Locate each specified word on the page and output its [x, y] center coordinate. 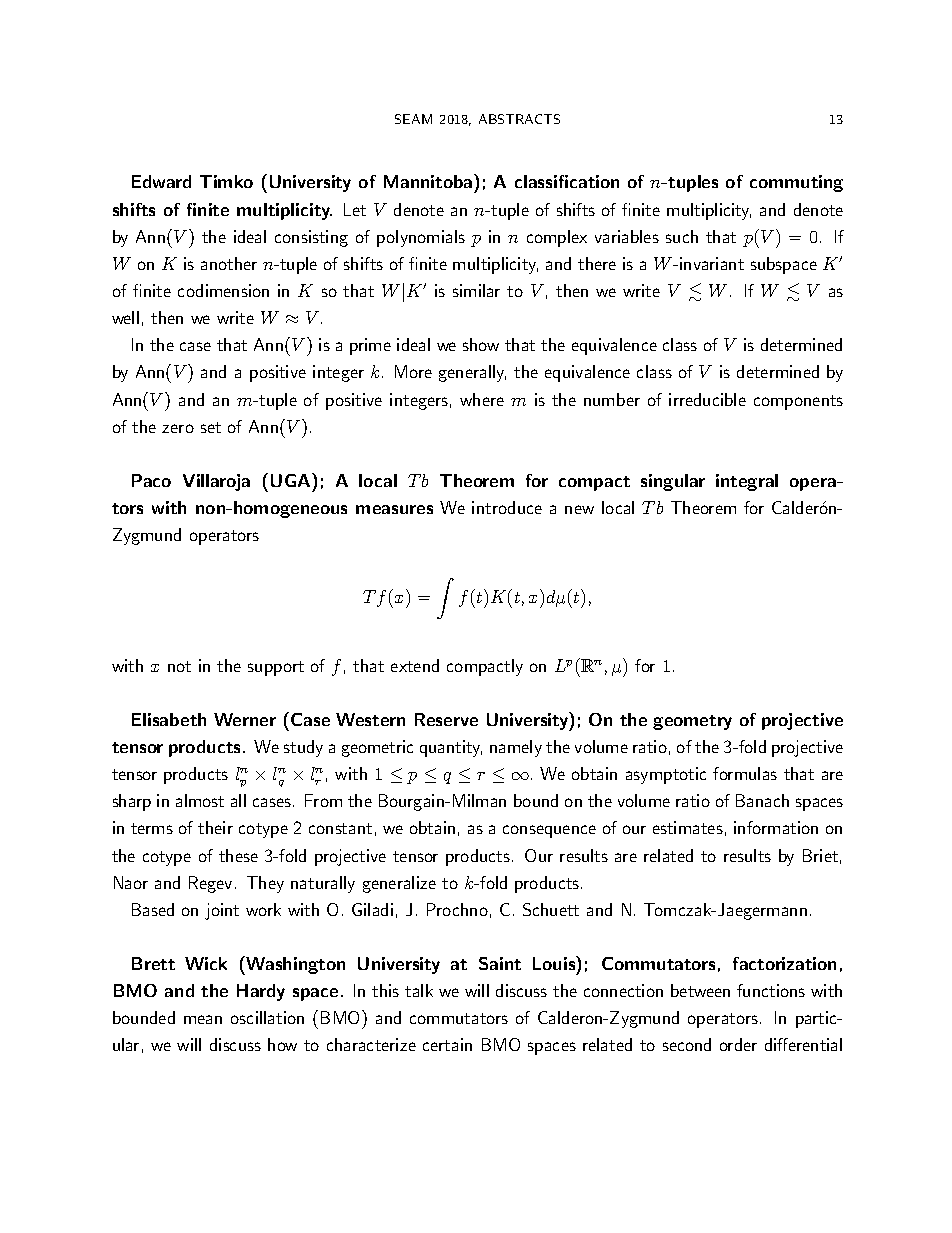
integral [747, 482]
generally [472, 373]
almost [200, 800]
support [276, 668]
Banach [762, 800]
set [211, 427]
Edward [161, 181]
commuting [796, 183]
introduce [507, 507]
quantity [451, 748]
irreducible [707, 399]
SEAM [413, 119]
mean [203, 1019]
